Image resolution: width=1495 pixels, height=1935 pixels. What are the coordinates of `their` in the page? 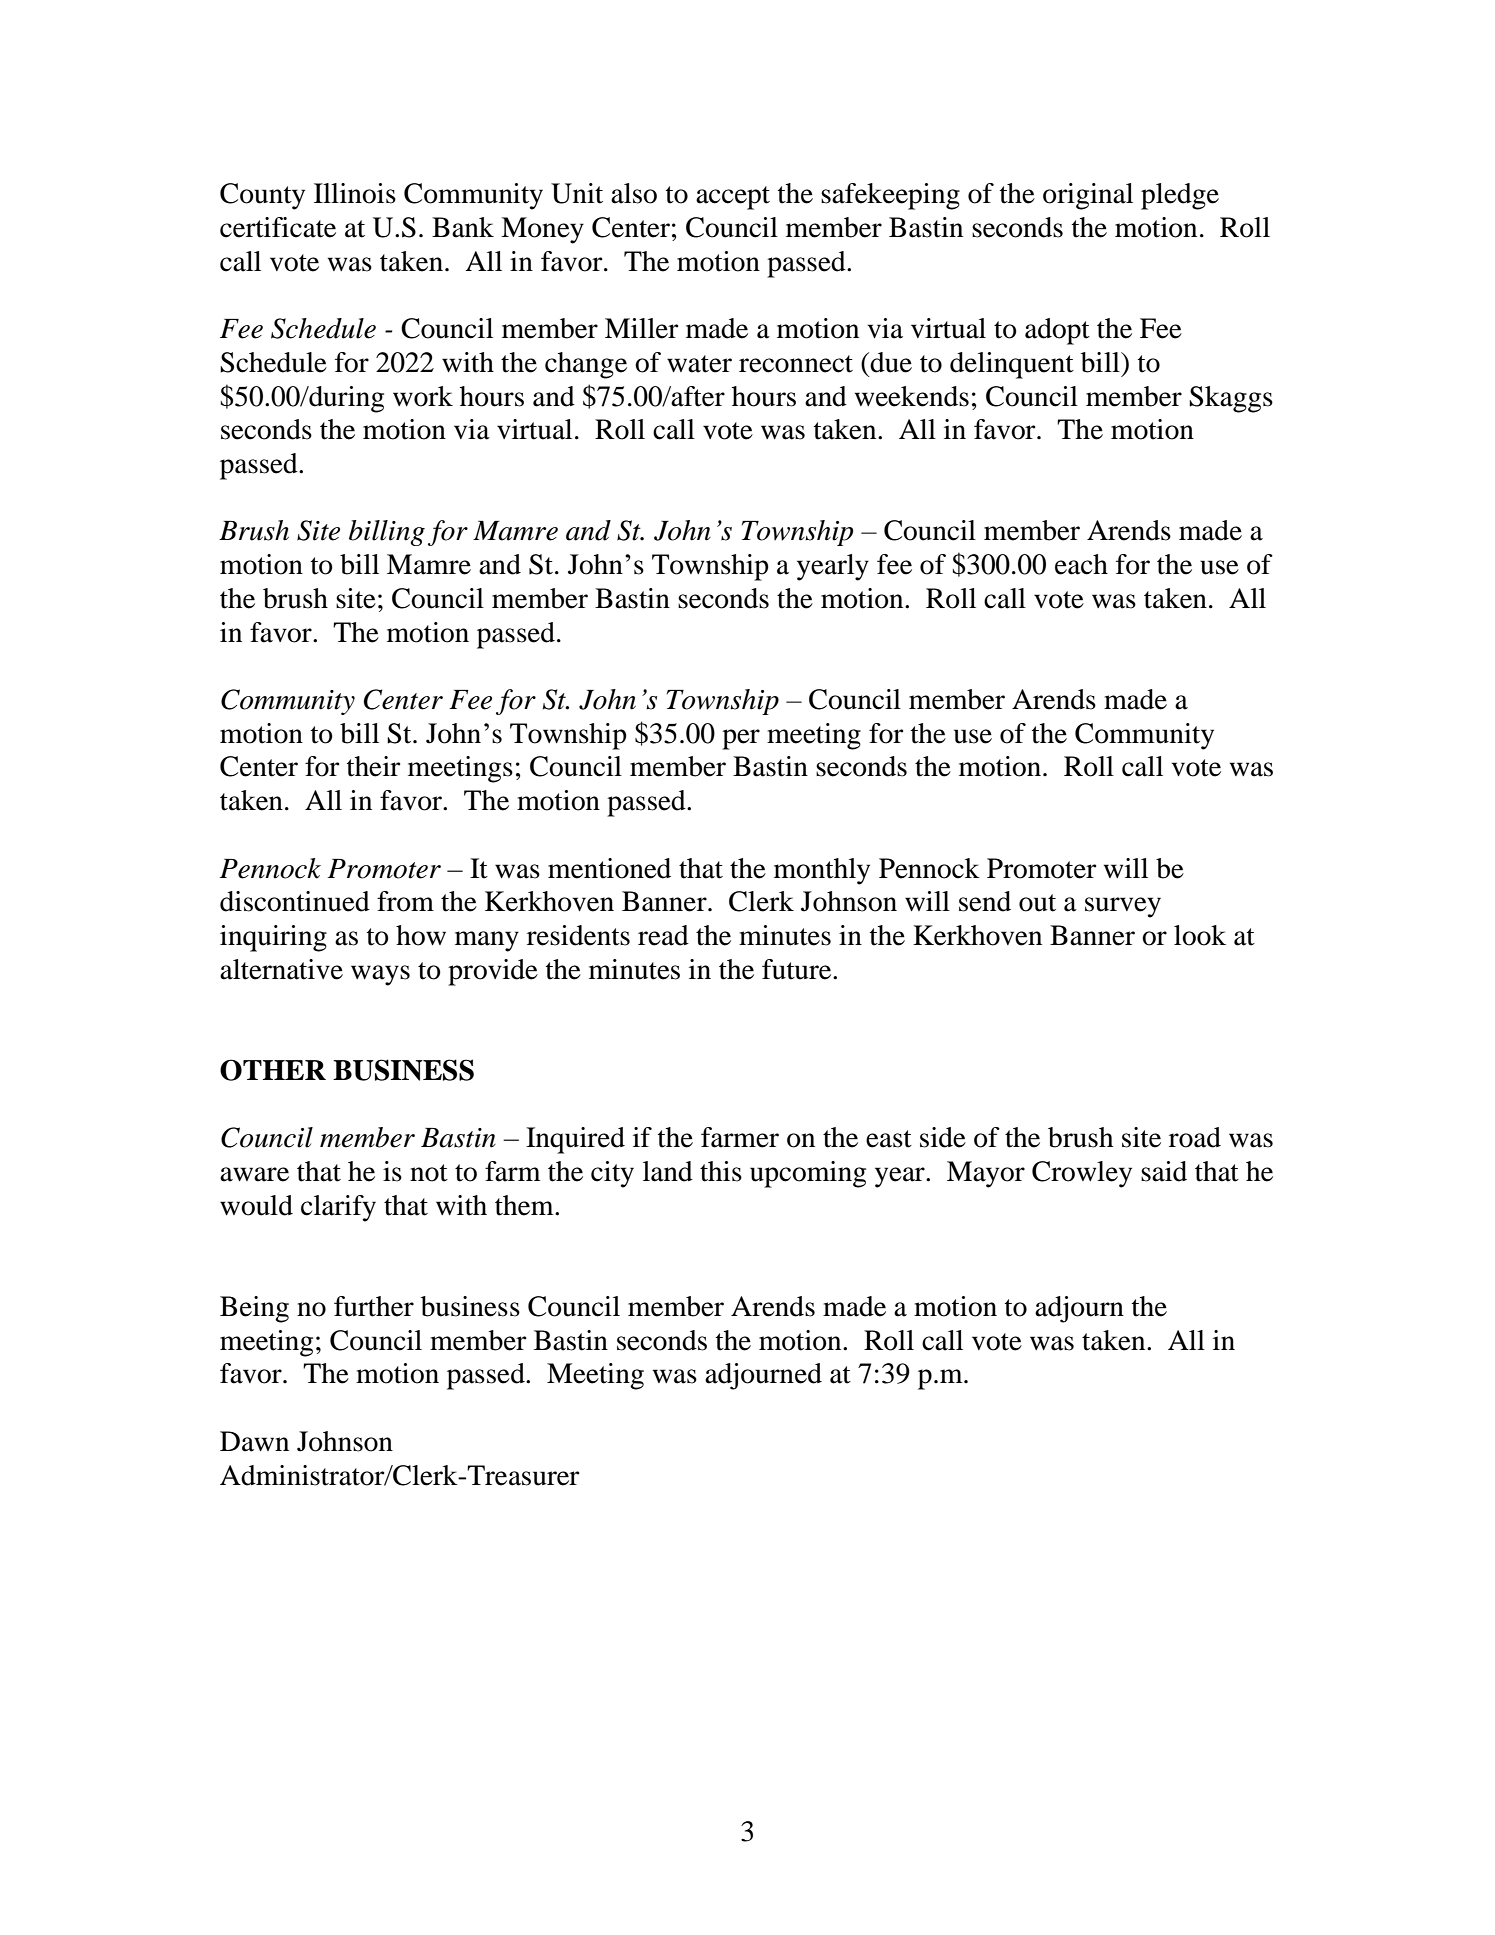 It's located at (373, 766).
